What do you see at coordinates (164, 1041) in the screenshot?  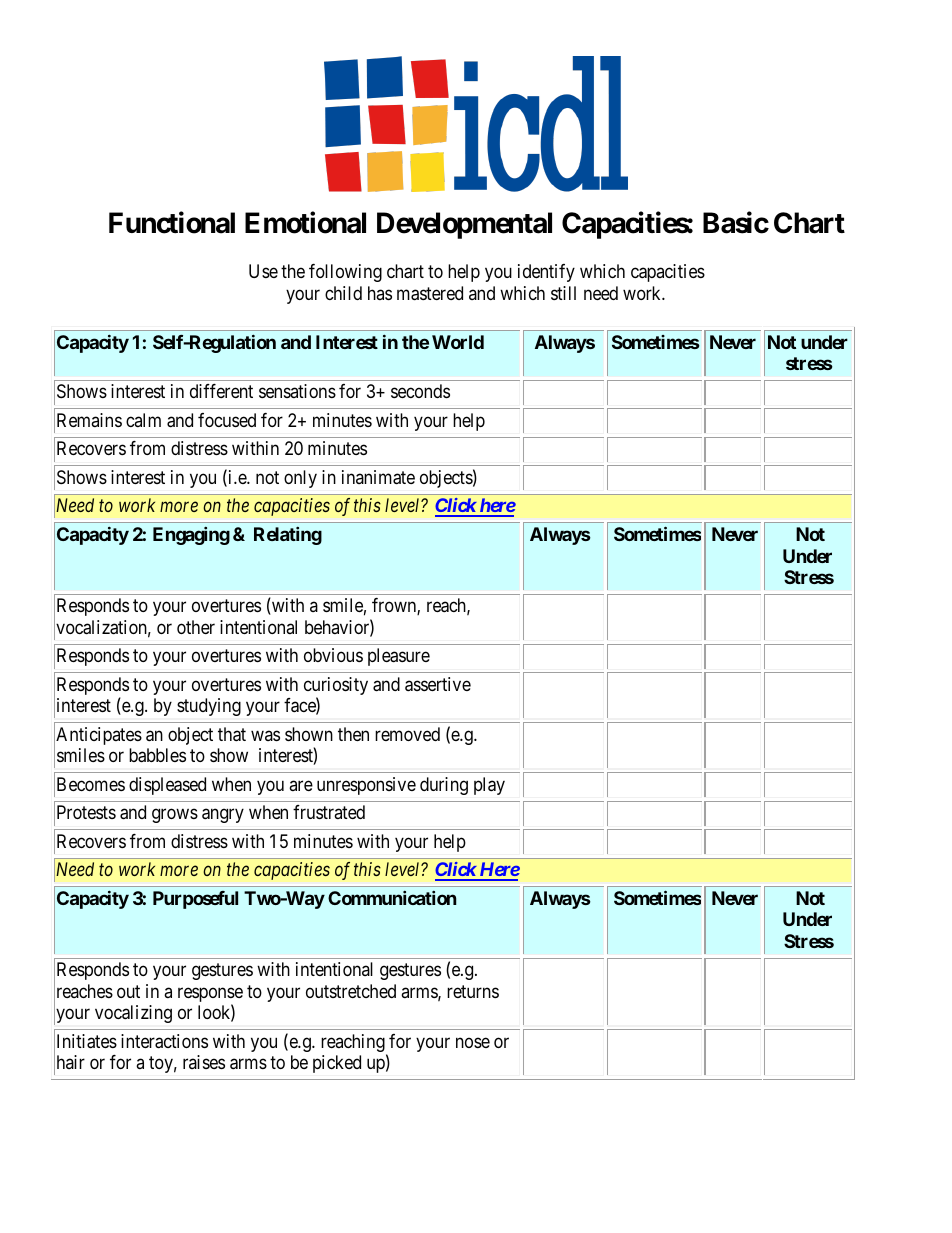 I see `interactions` at bounding box center [164, 1041].
